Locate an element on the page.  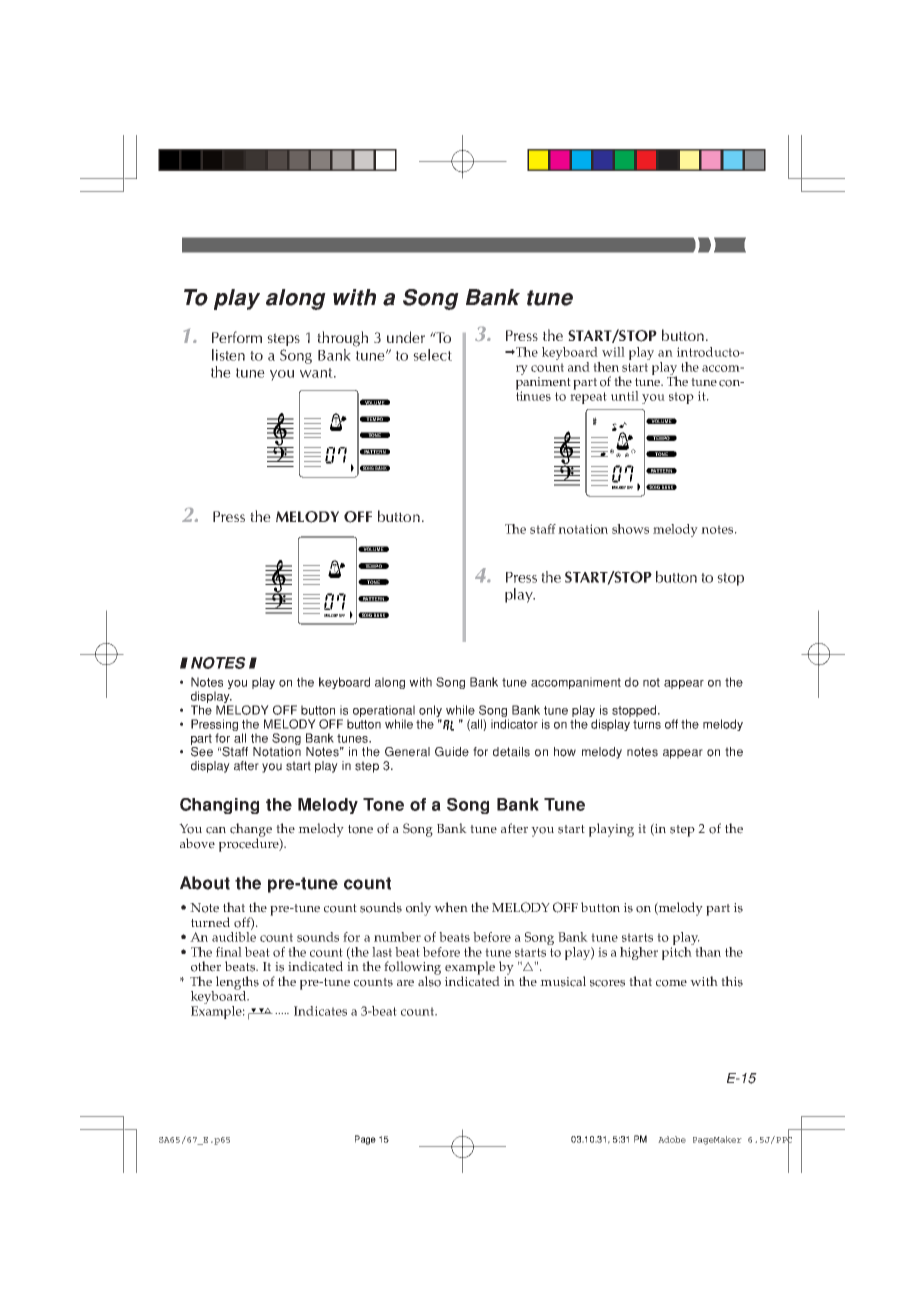
turns is located at coordinates (647, 724).
